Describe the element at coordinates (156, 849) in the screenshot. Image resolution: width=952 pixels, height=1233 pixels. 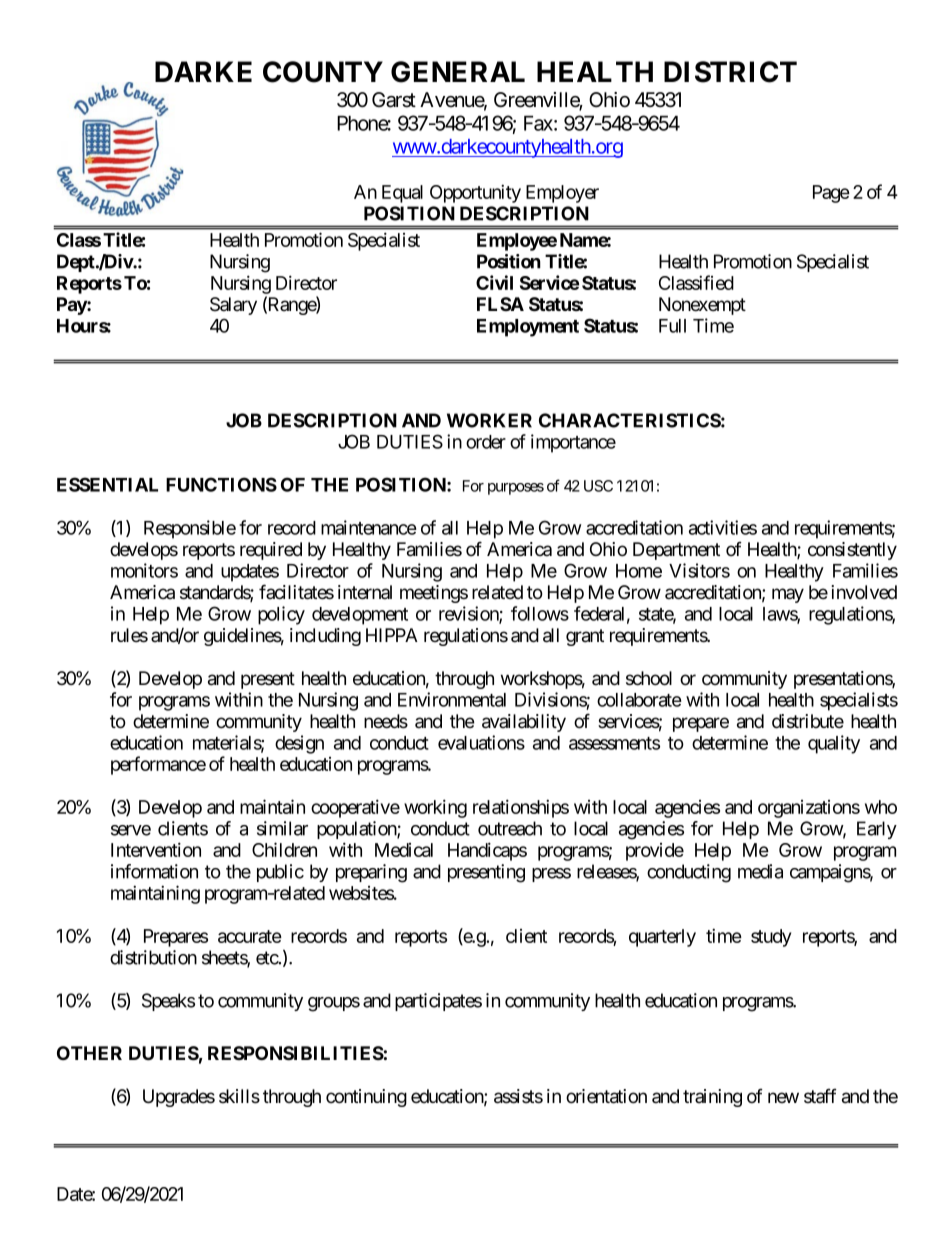
I see `Intervention` at that location.
